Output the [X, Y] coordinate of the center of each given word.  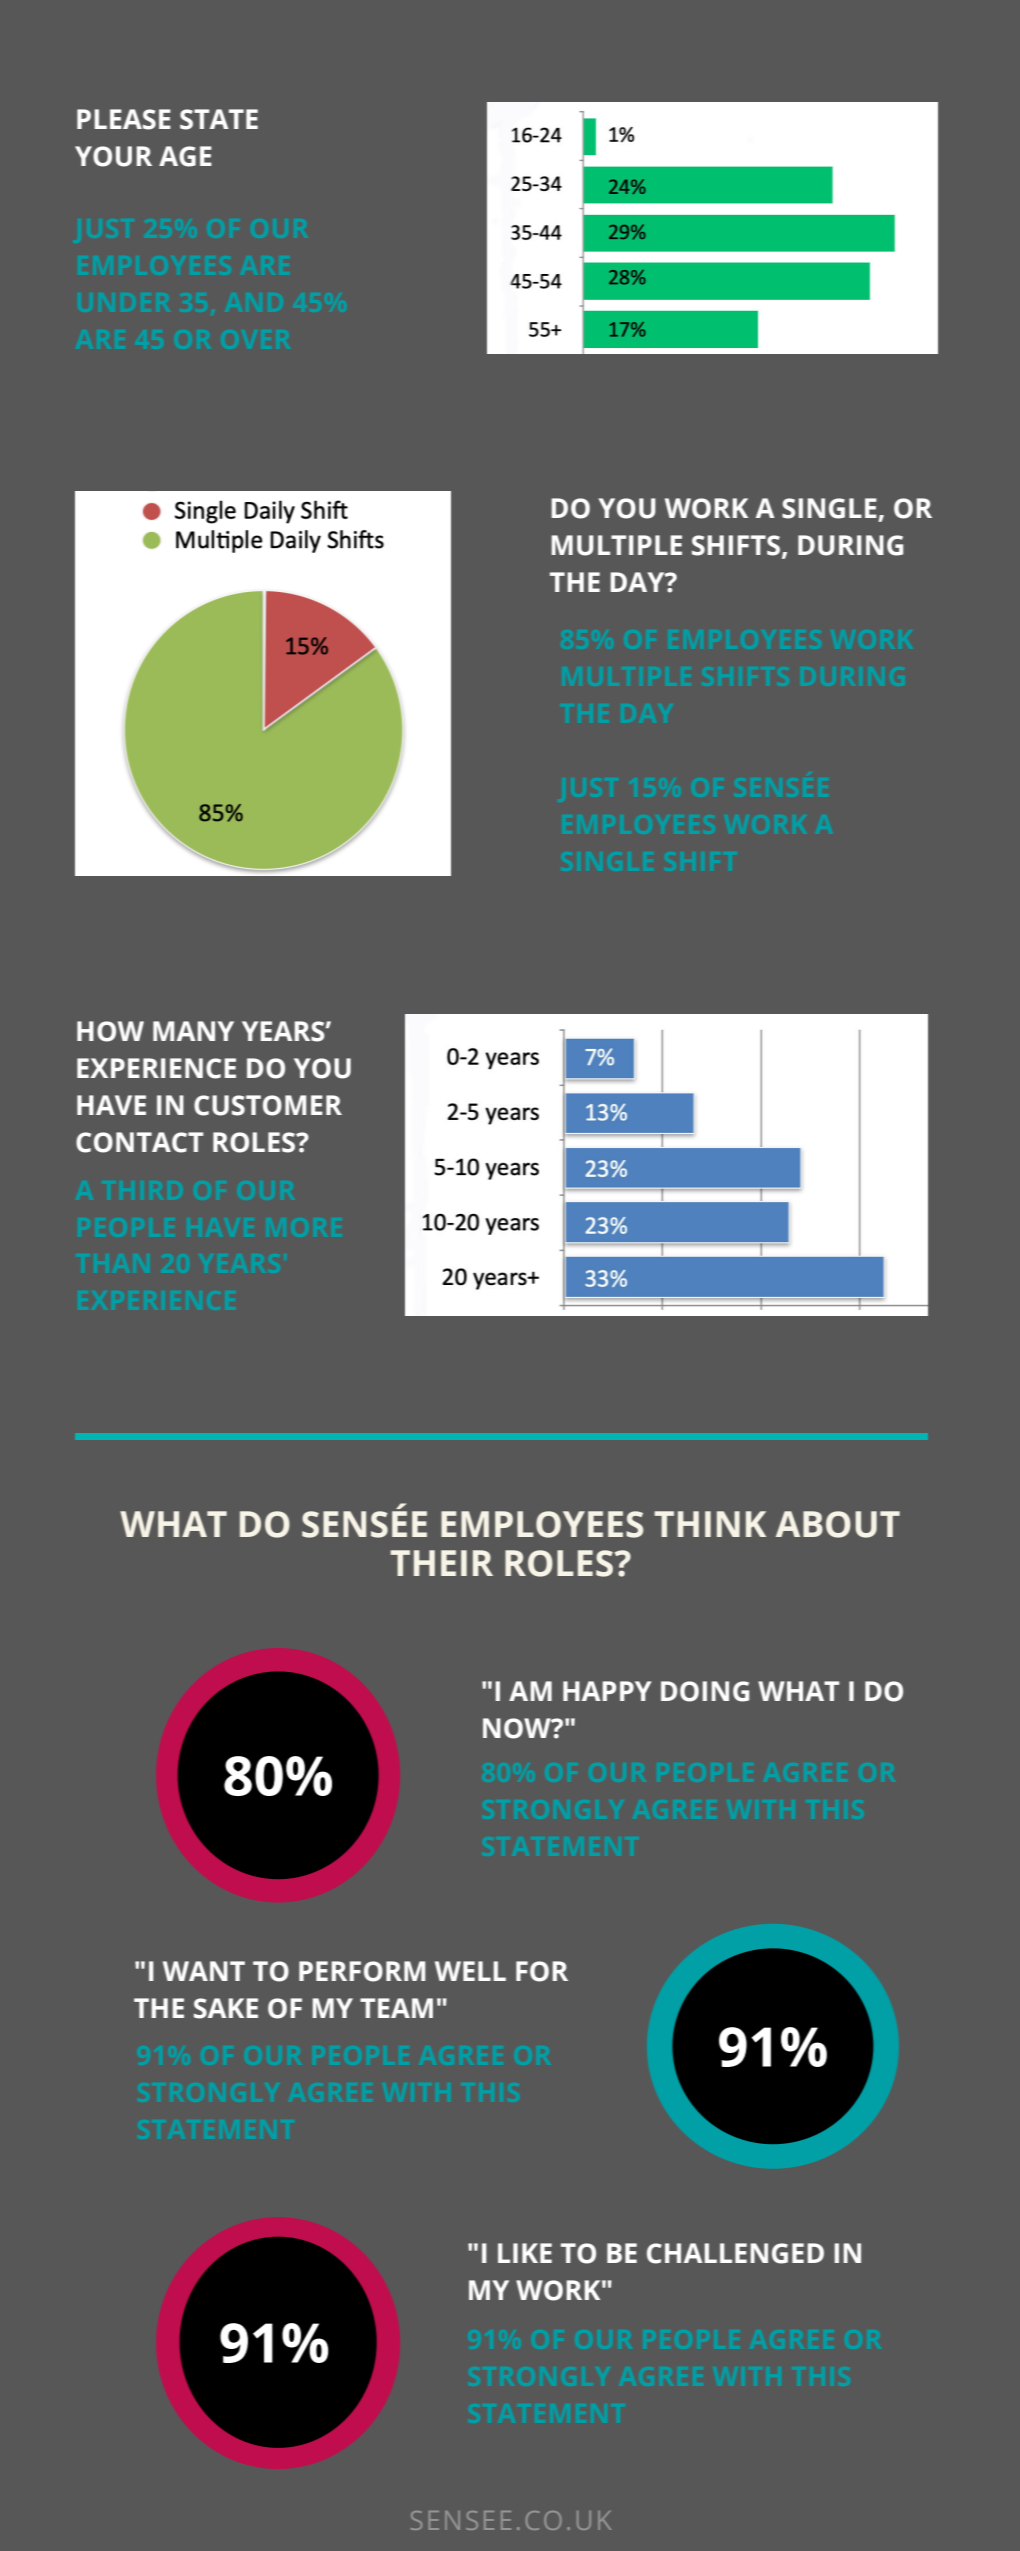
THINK [710, 1524]
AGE [185, 156]
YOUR [113, 156]
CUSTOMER [268, 1105]
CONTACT [139, 1142]
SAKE [226, 2008]
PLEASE [124, 119]
